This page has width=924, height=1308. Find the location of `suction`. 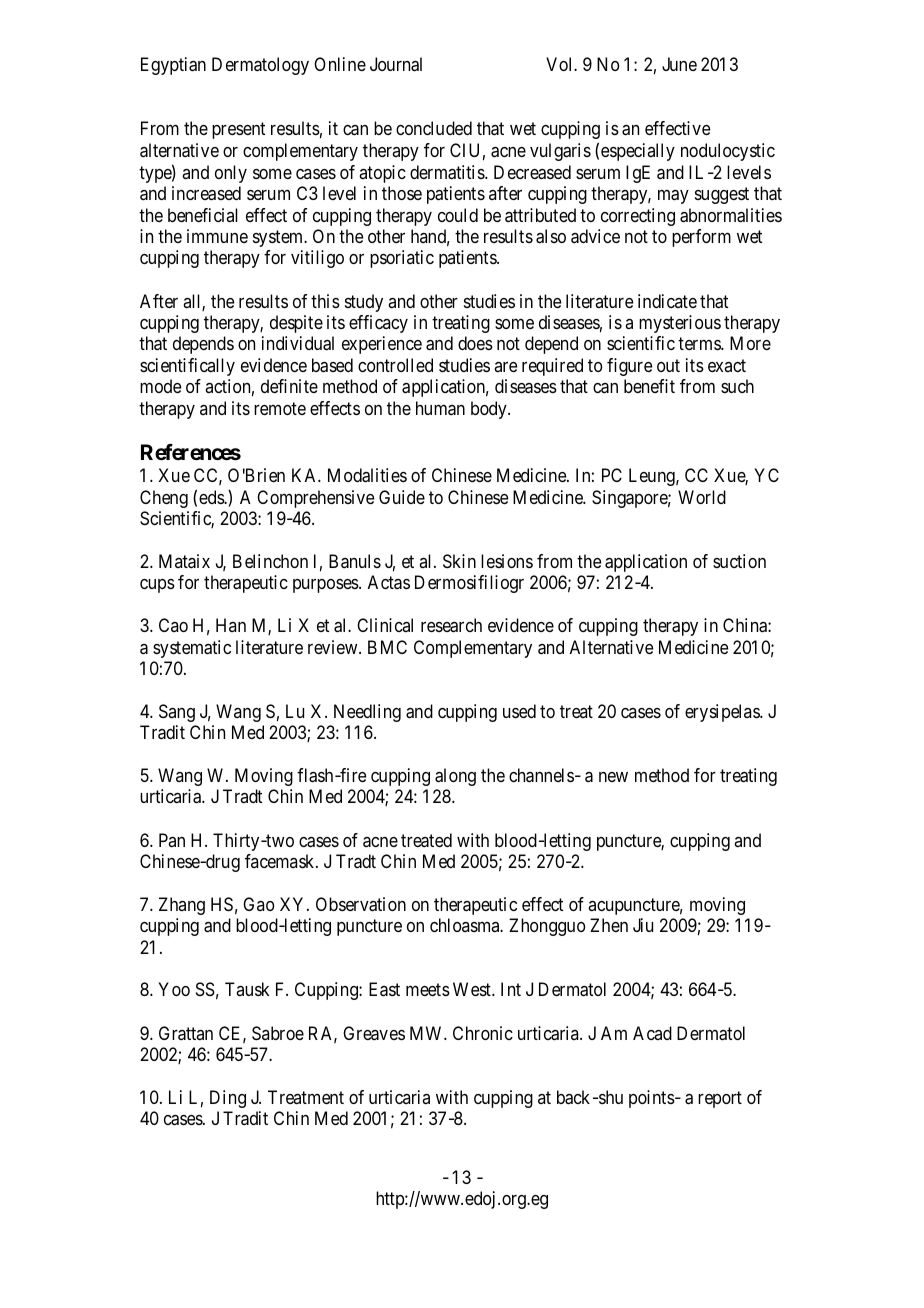

suction is located at coordinates (739, 561).
